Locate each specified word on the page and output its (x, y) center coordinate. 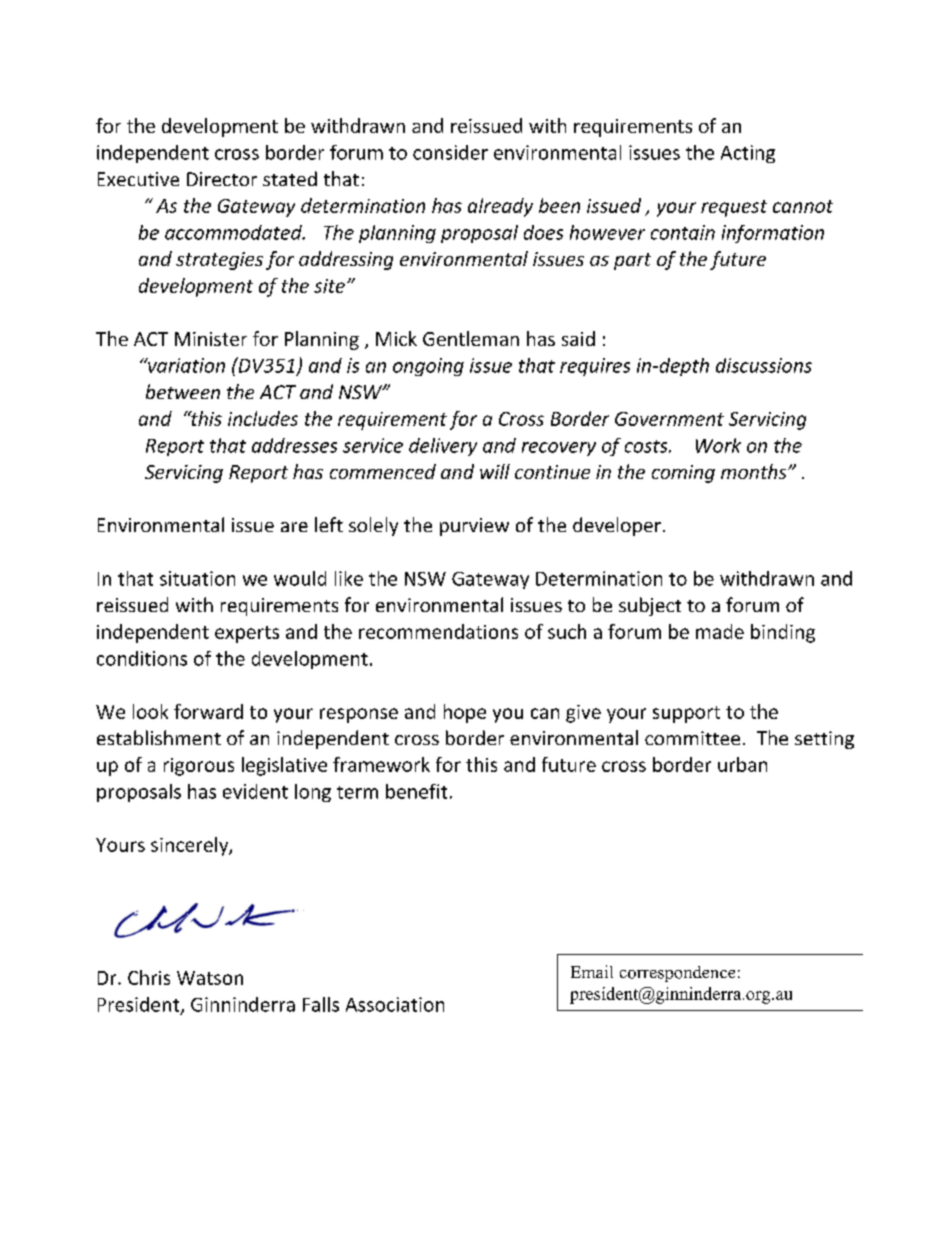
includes (263, 418)
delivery (443, 447)
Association (395, 1004)
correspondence (677, 974)
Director (222, 179)
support (686, 714)
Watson (210, 978)
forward (208, 711)
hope (465, 713)
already (500, 207)
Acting (748, 154)
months (755, 471)
